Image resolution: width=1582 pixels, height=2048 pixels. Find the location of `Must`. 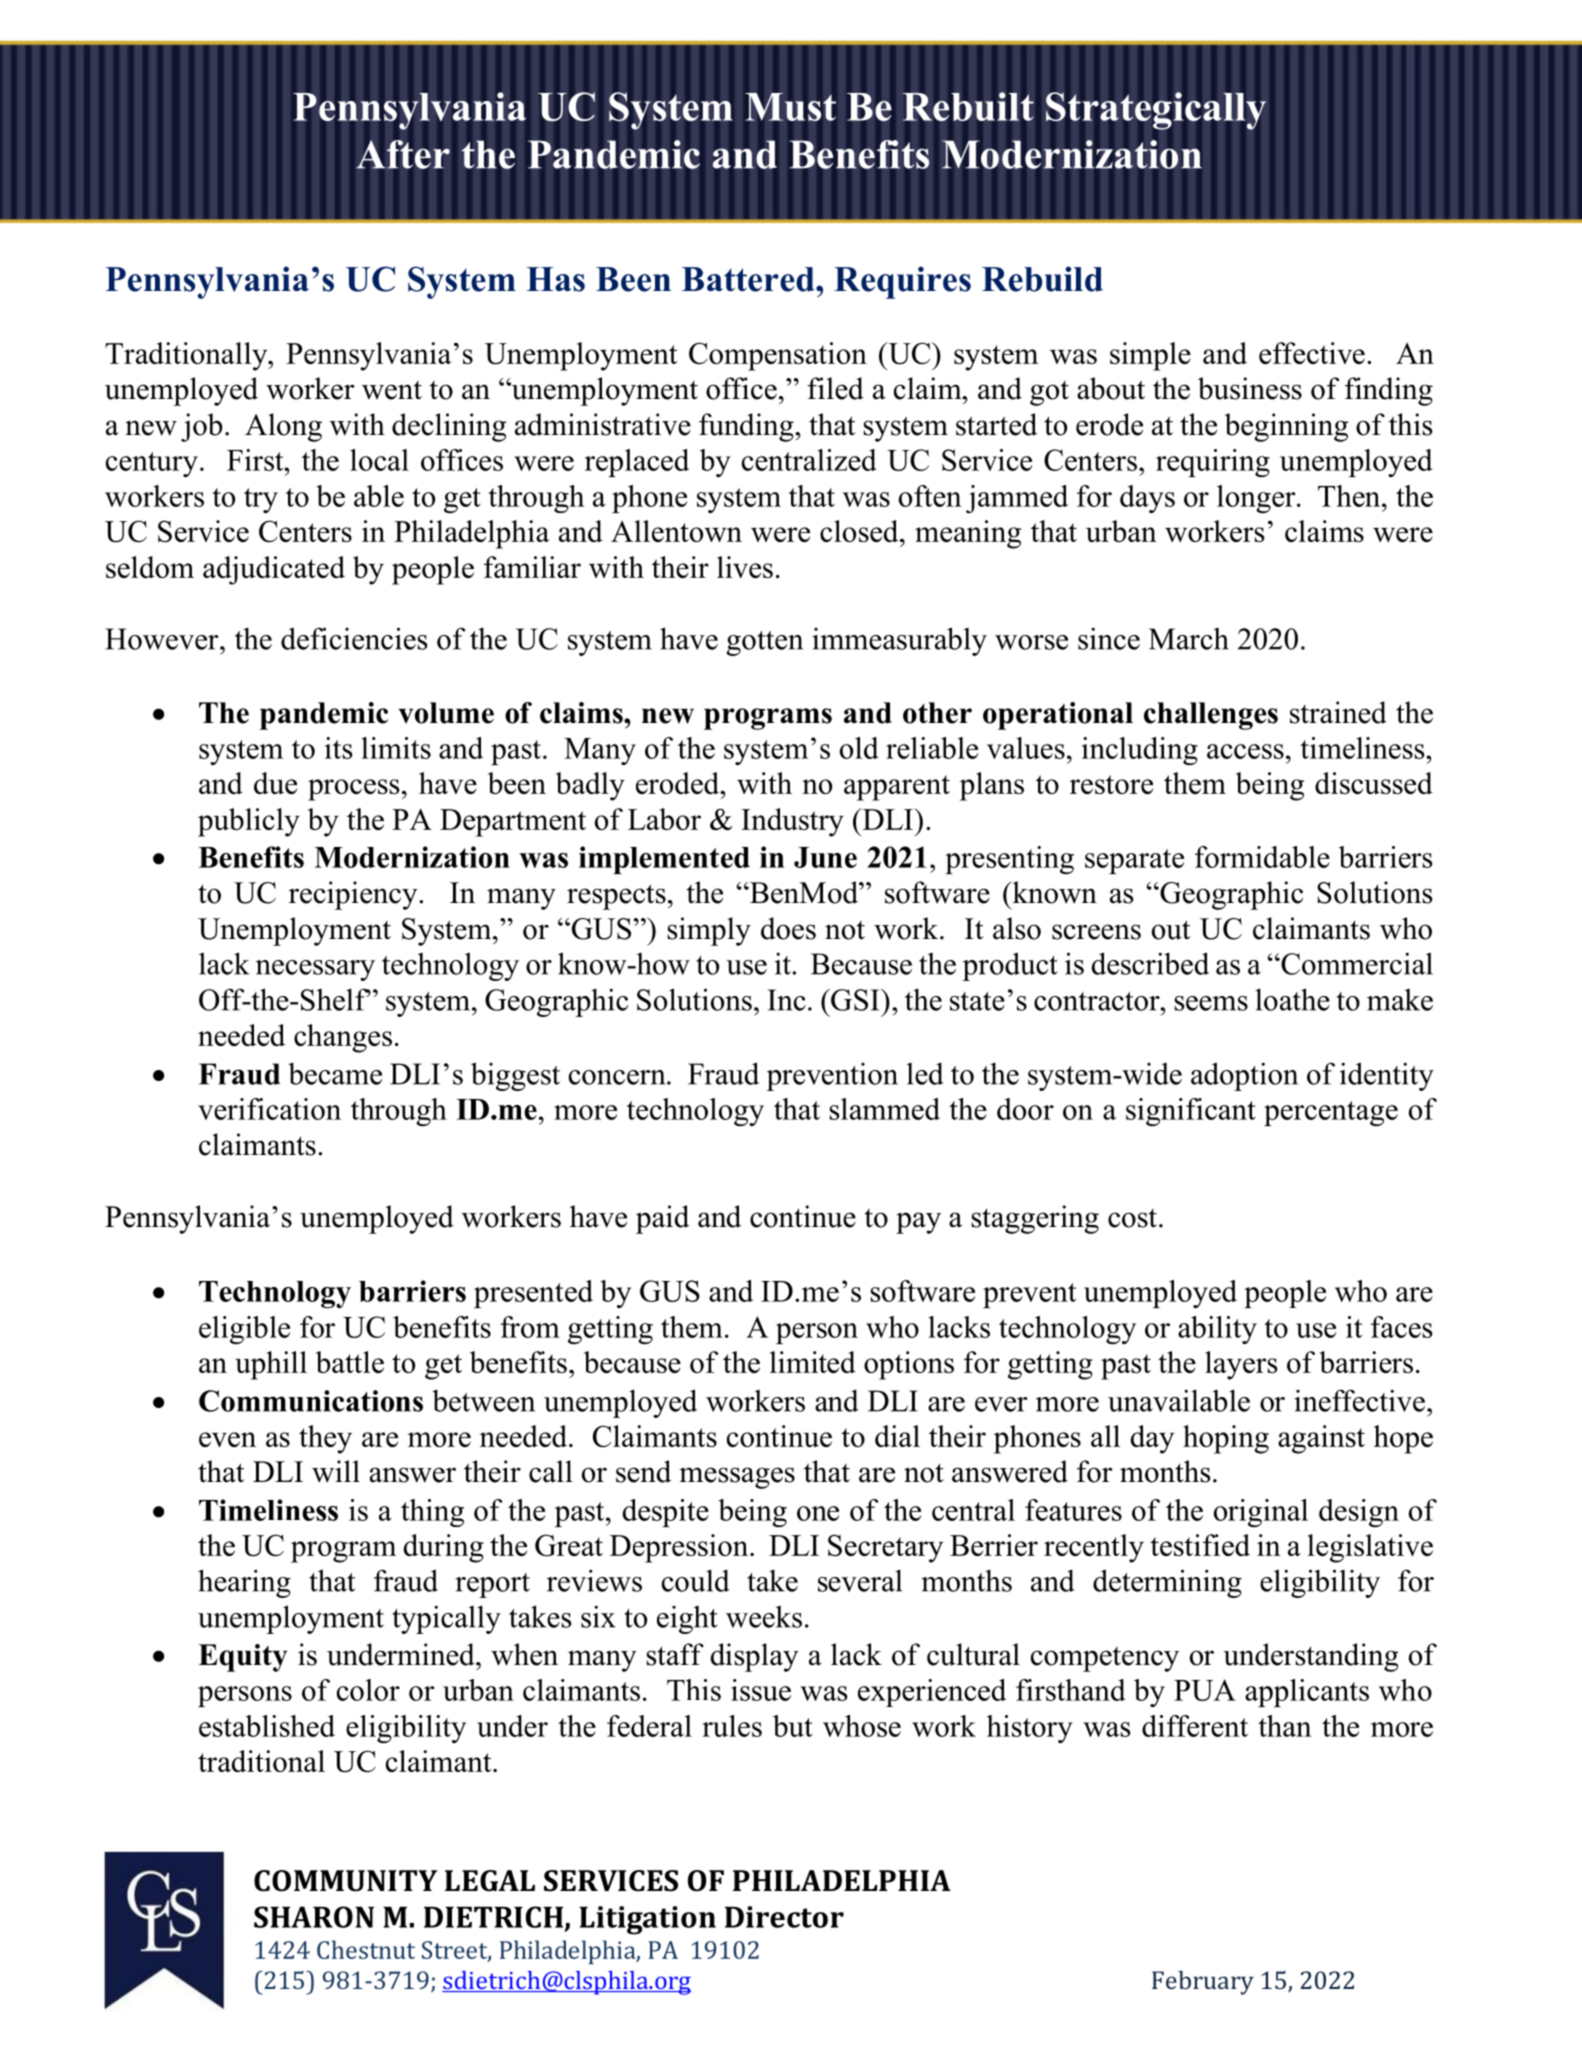

Must is located at coordinates (790, 107).
